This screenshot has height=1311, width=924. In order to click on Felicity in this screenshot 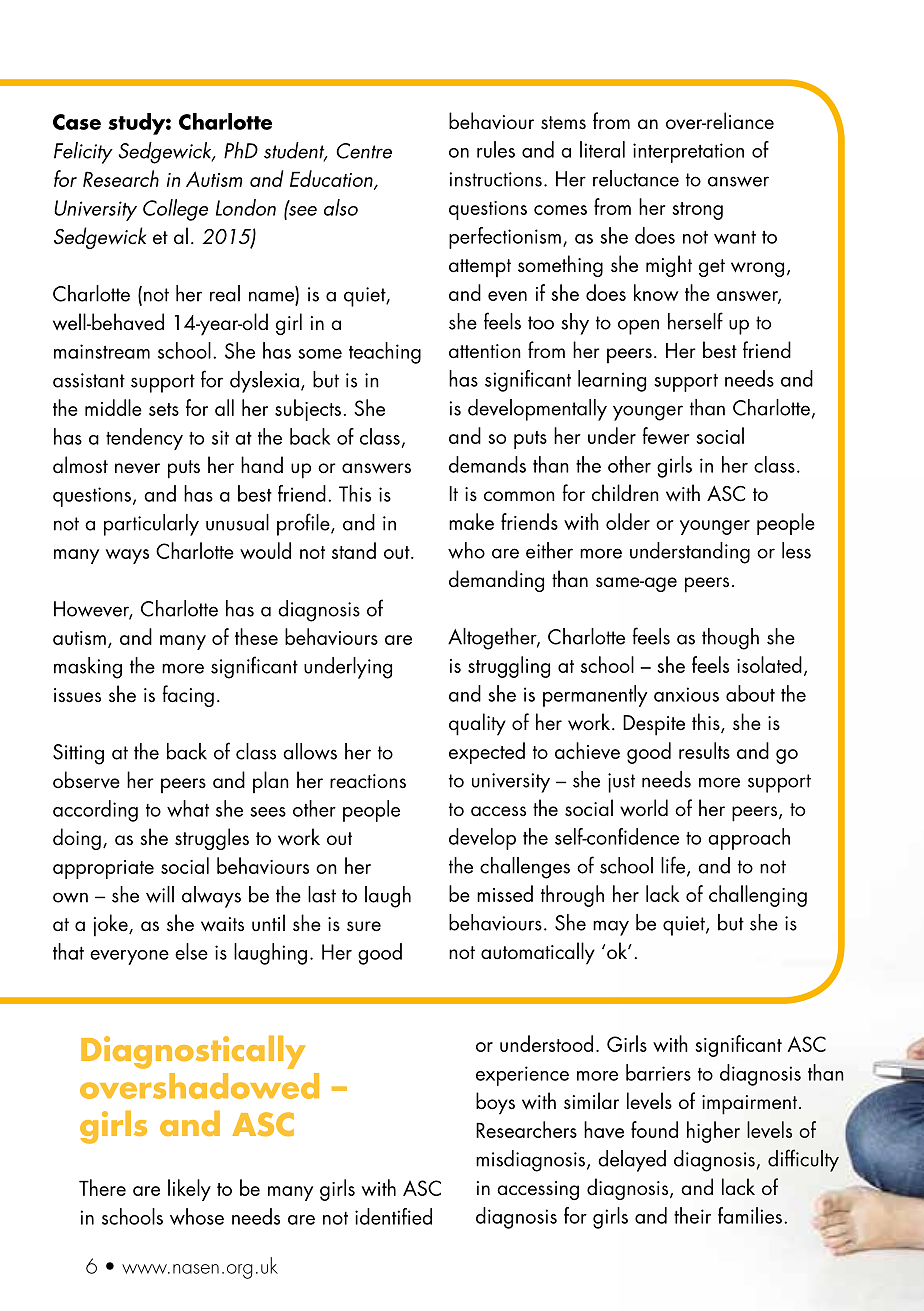, I will do `click(83, 153)`.
